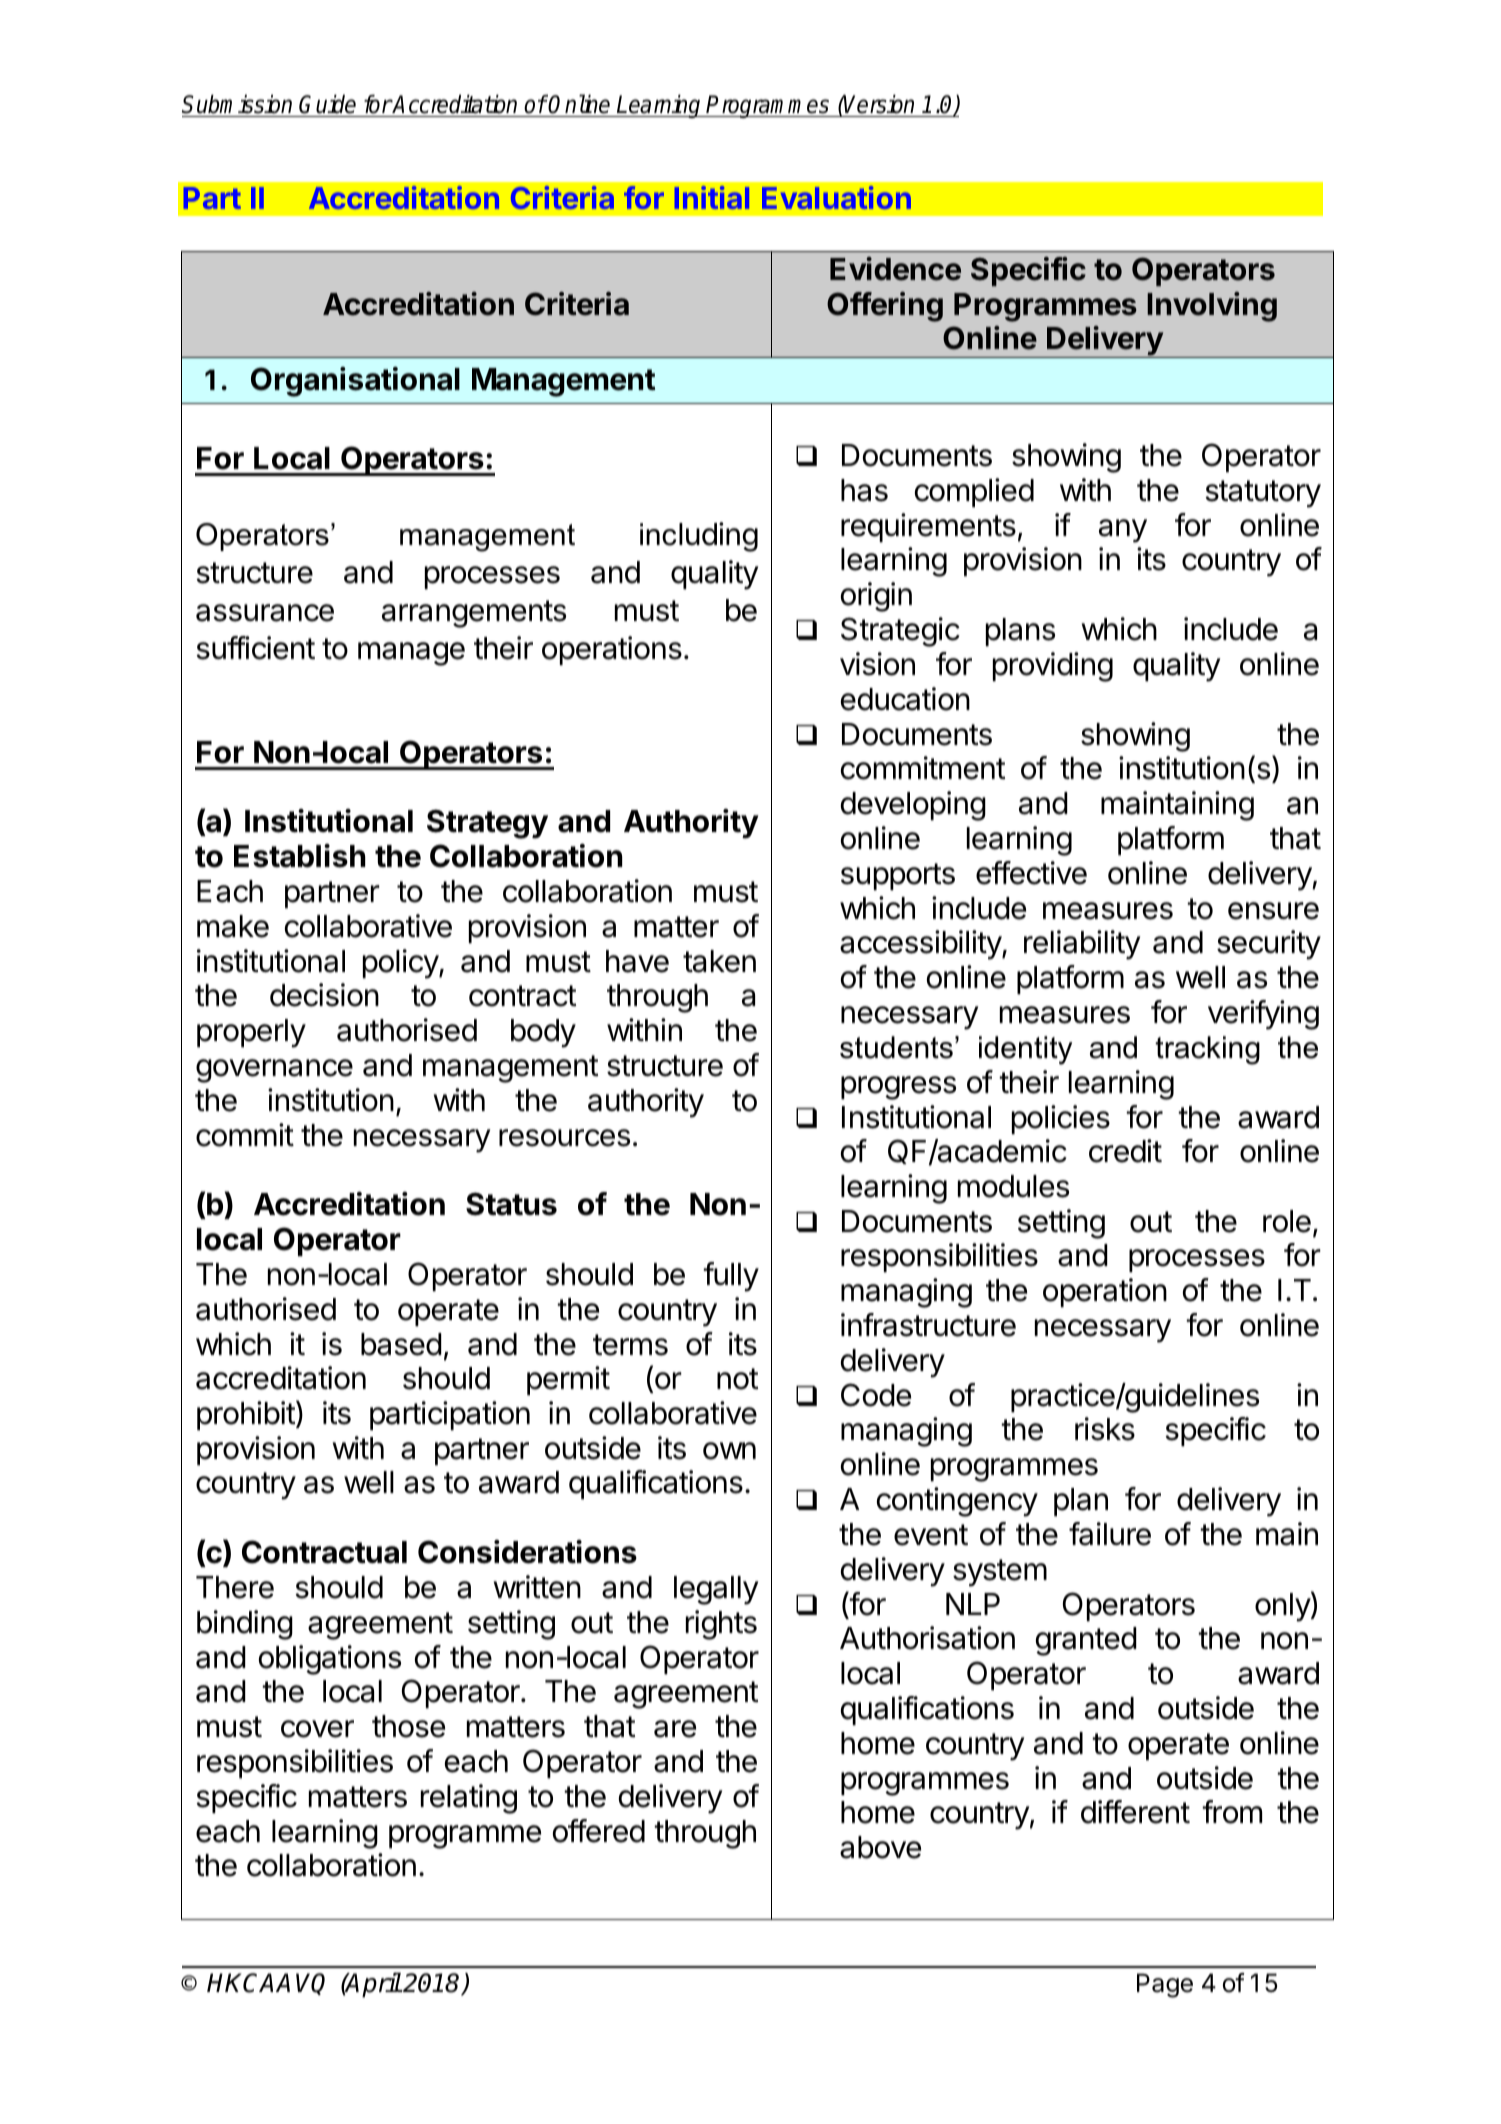 The image size is (1501, 2124). I want to click on tracking, so click(1207, 1050).
